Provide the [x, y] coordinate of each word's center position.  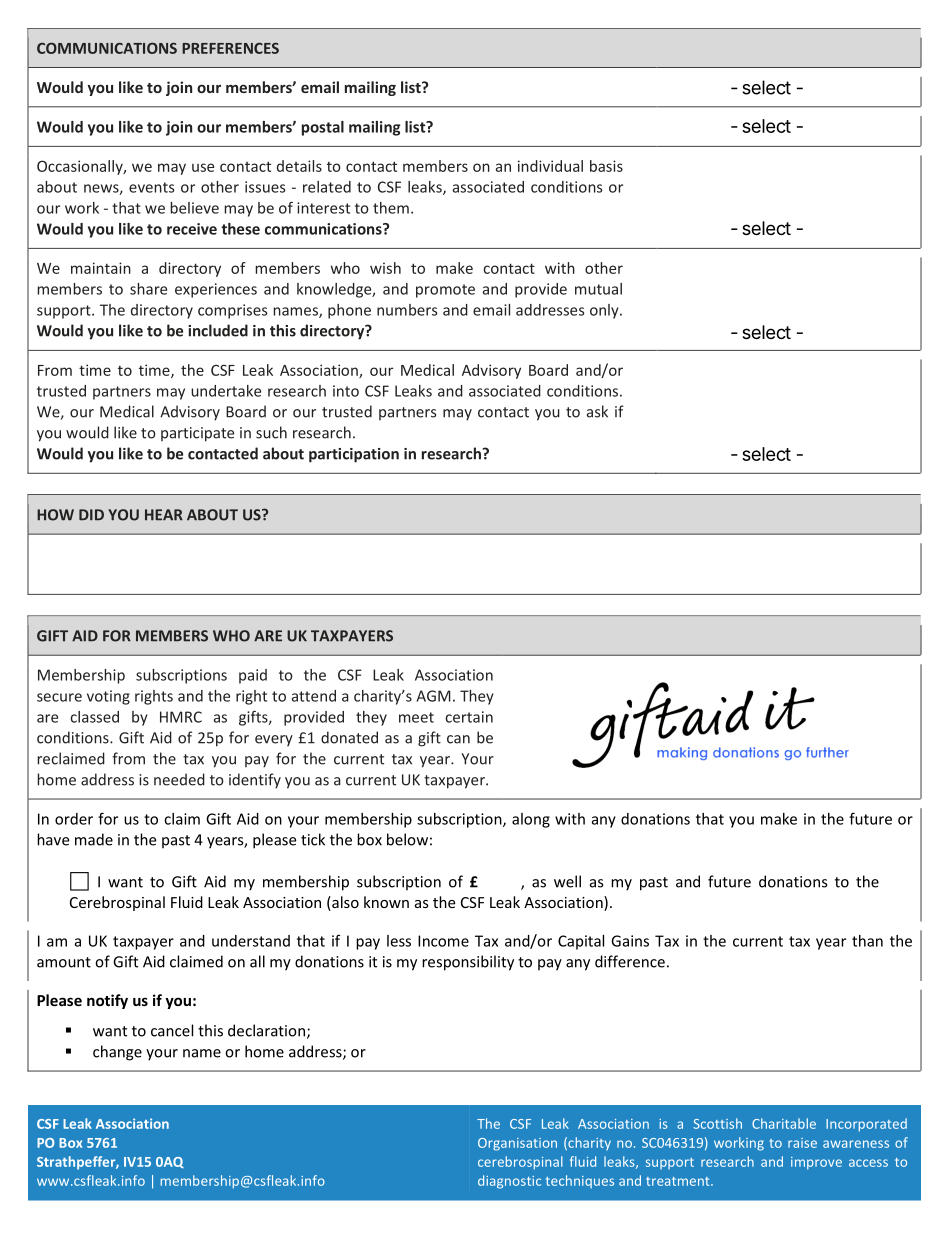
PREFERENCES [230, 48]
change [117, 1053]
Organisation [517, 1144]
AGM [434, 696]
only [605, 311]
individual [550, 166]
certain [469, 717]
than [867, 941]
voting [108, 697]
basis [606, 166]
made [94, 839]
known [386, 902]
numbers [407, 310]
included [218, 330]
